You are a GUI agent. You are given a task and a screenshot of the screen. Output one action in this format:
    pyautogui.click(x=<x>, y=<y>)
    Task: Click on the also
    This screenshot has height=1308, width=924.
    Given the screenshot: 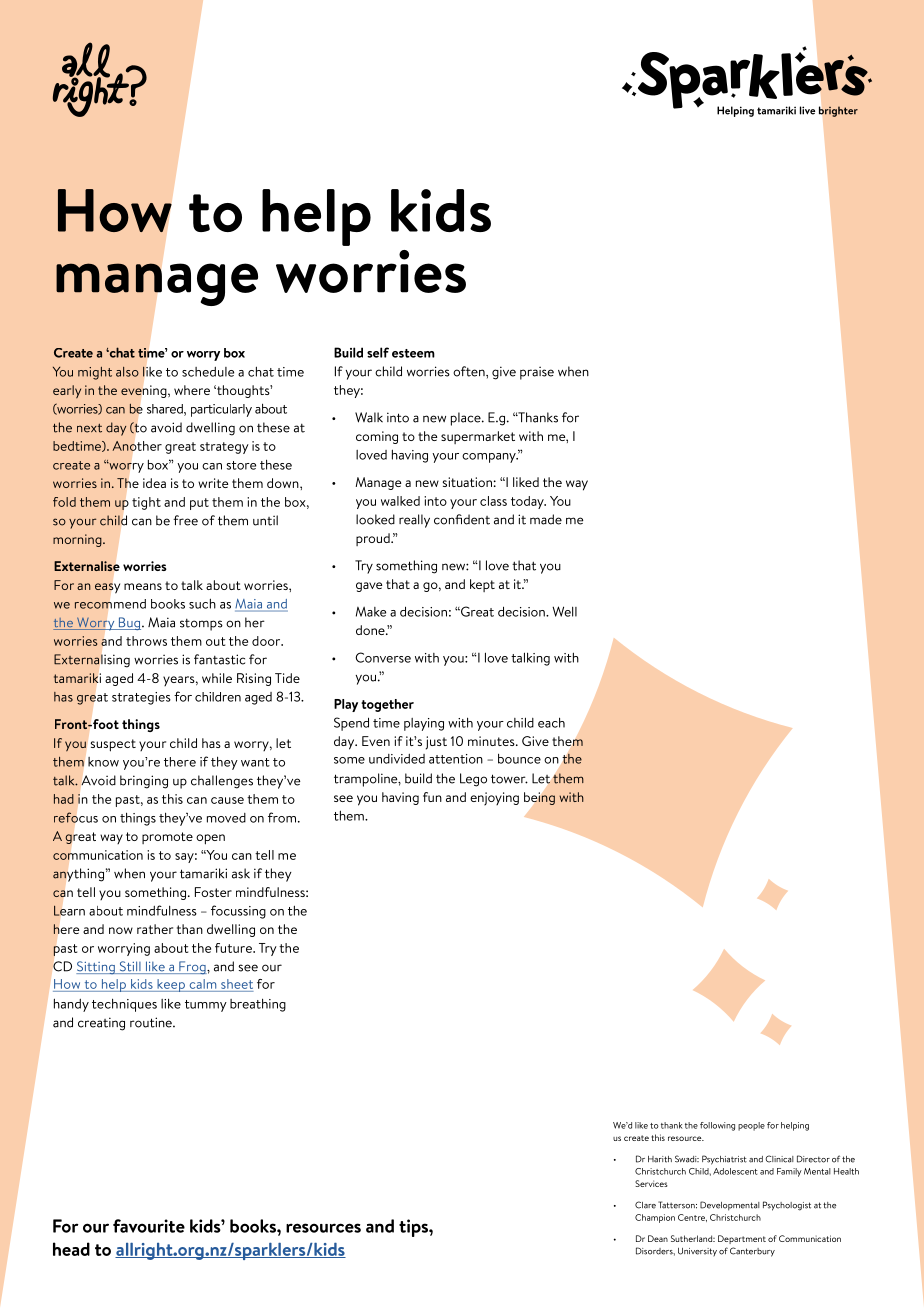 What is the action you would take?
    pyautogui.click(x=127, y=372)
